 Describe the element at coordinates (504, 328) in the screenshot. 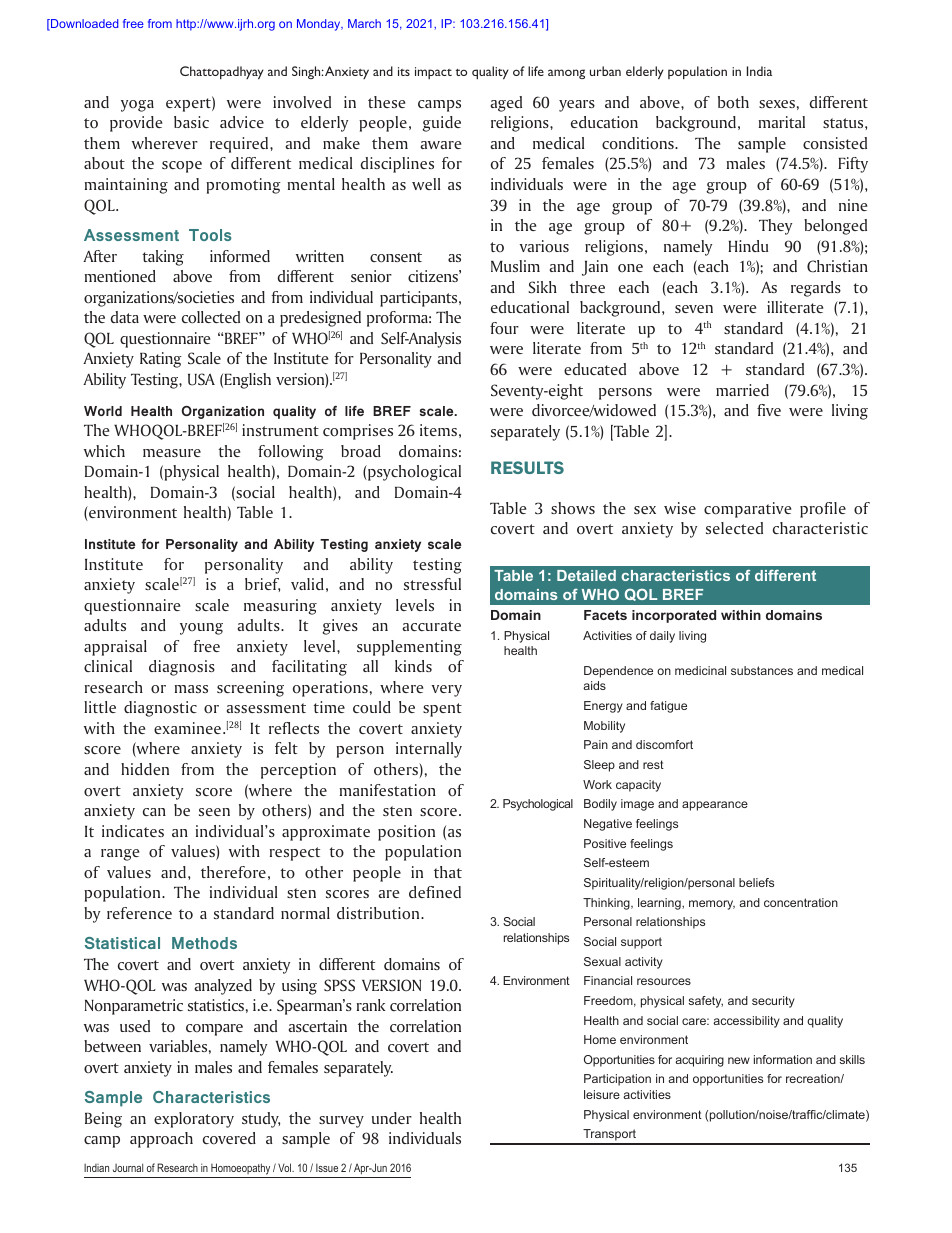

I see `four` at that location.
